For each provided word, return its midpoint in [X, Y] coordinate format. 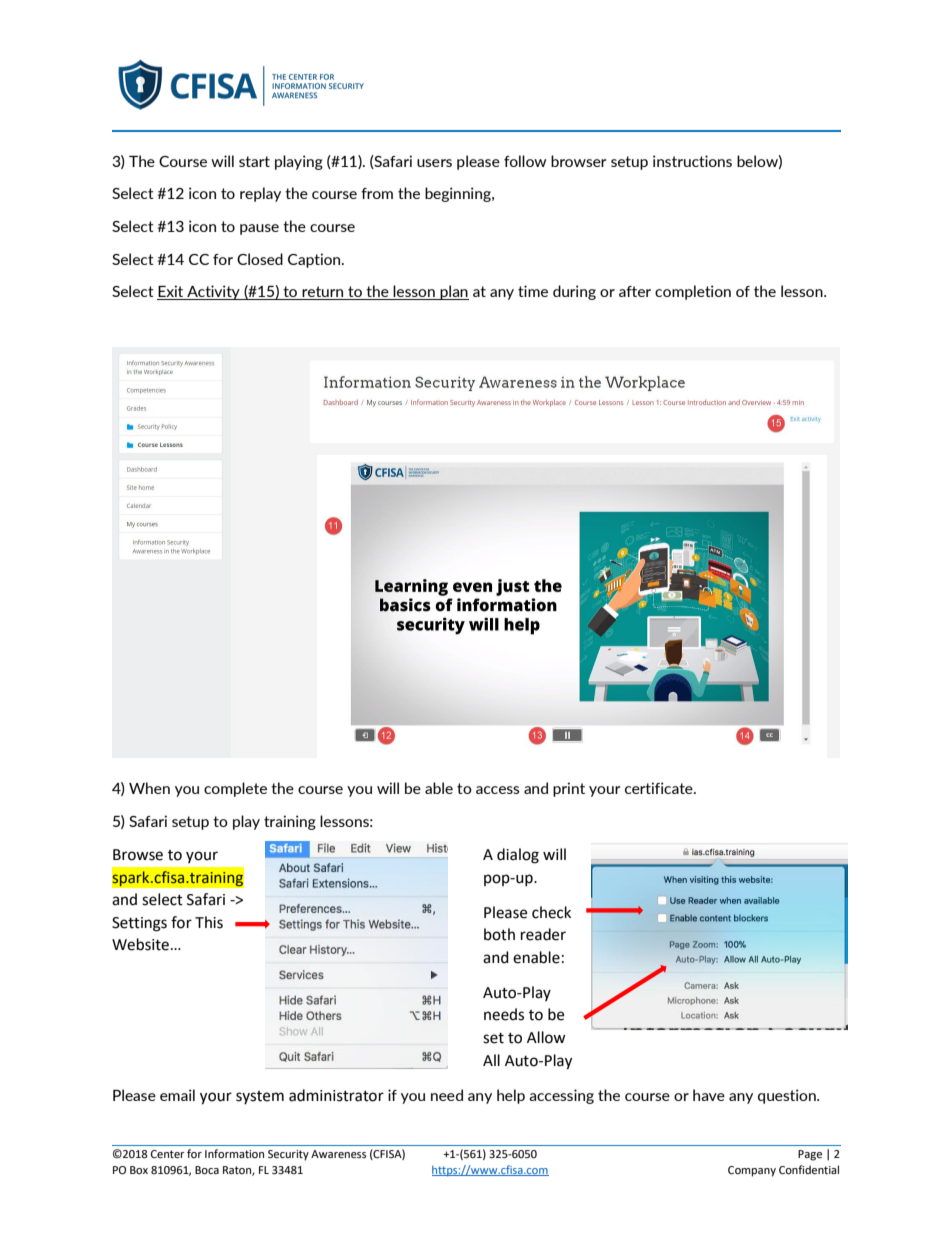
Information [234, 1153]
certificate [660, 788]
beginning [459, 194]
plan [453, 292]
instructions [692, 161]
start [254, 161]
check [551, 912]
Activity [213, 292]
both [499, 934]
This [209, 922]
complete [235, 789]
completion [693, 292]
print [569, 789]
